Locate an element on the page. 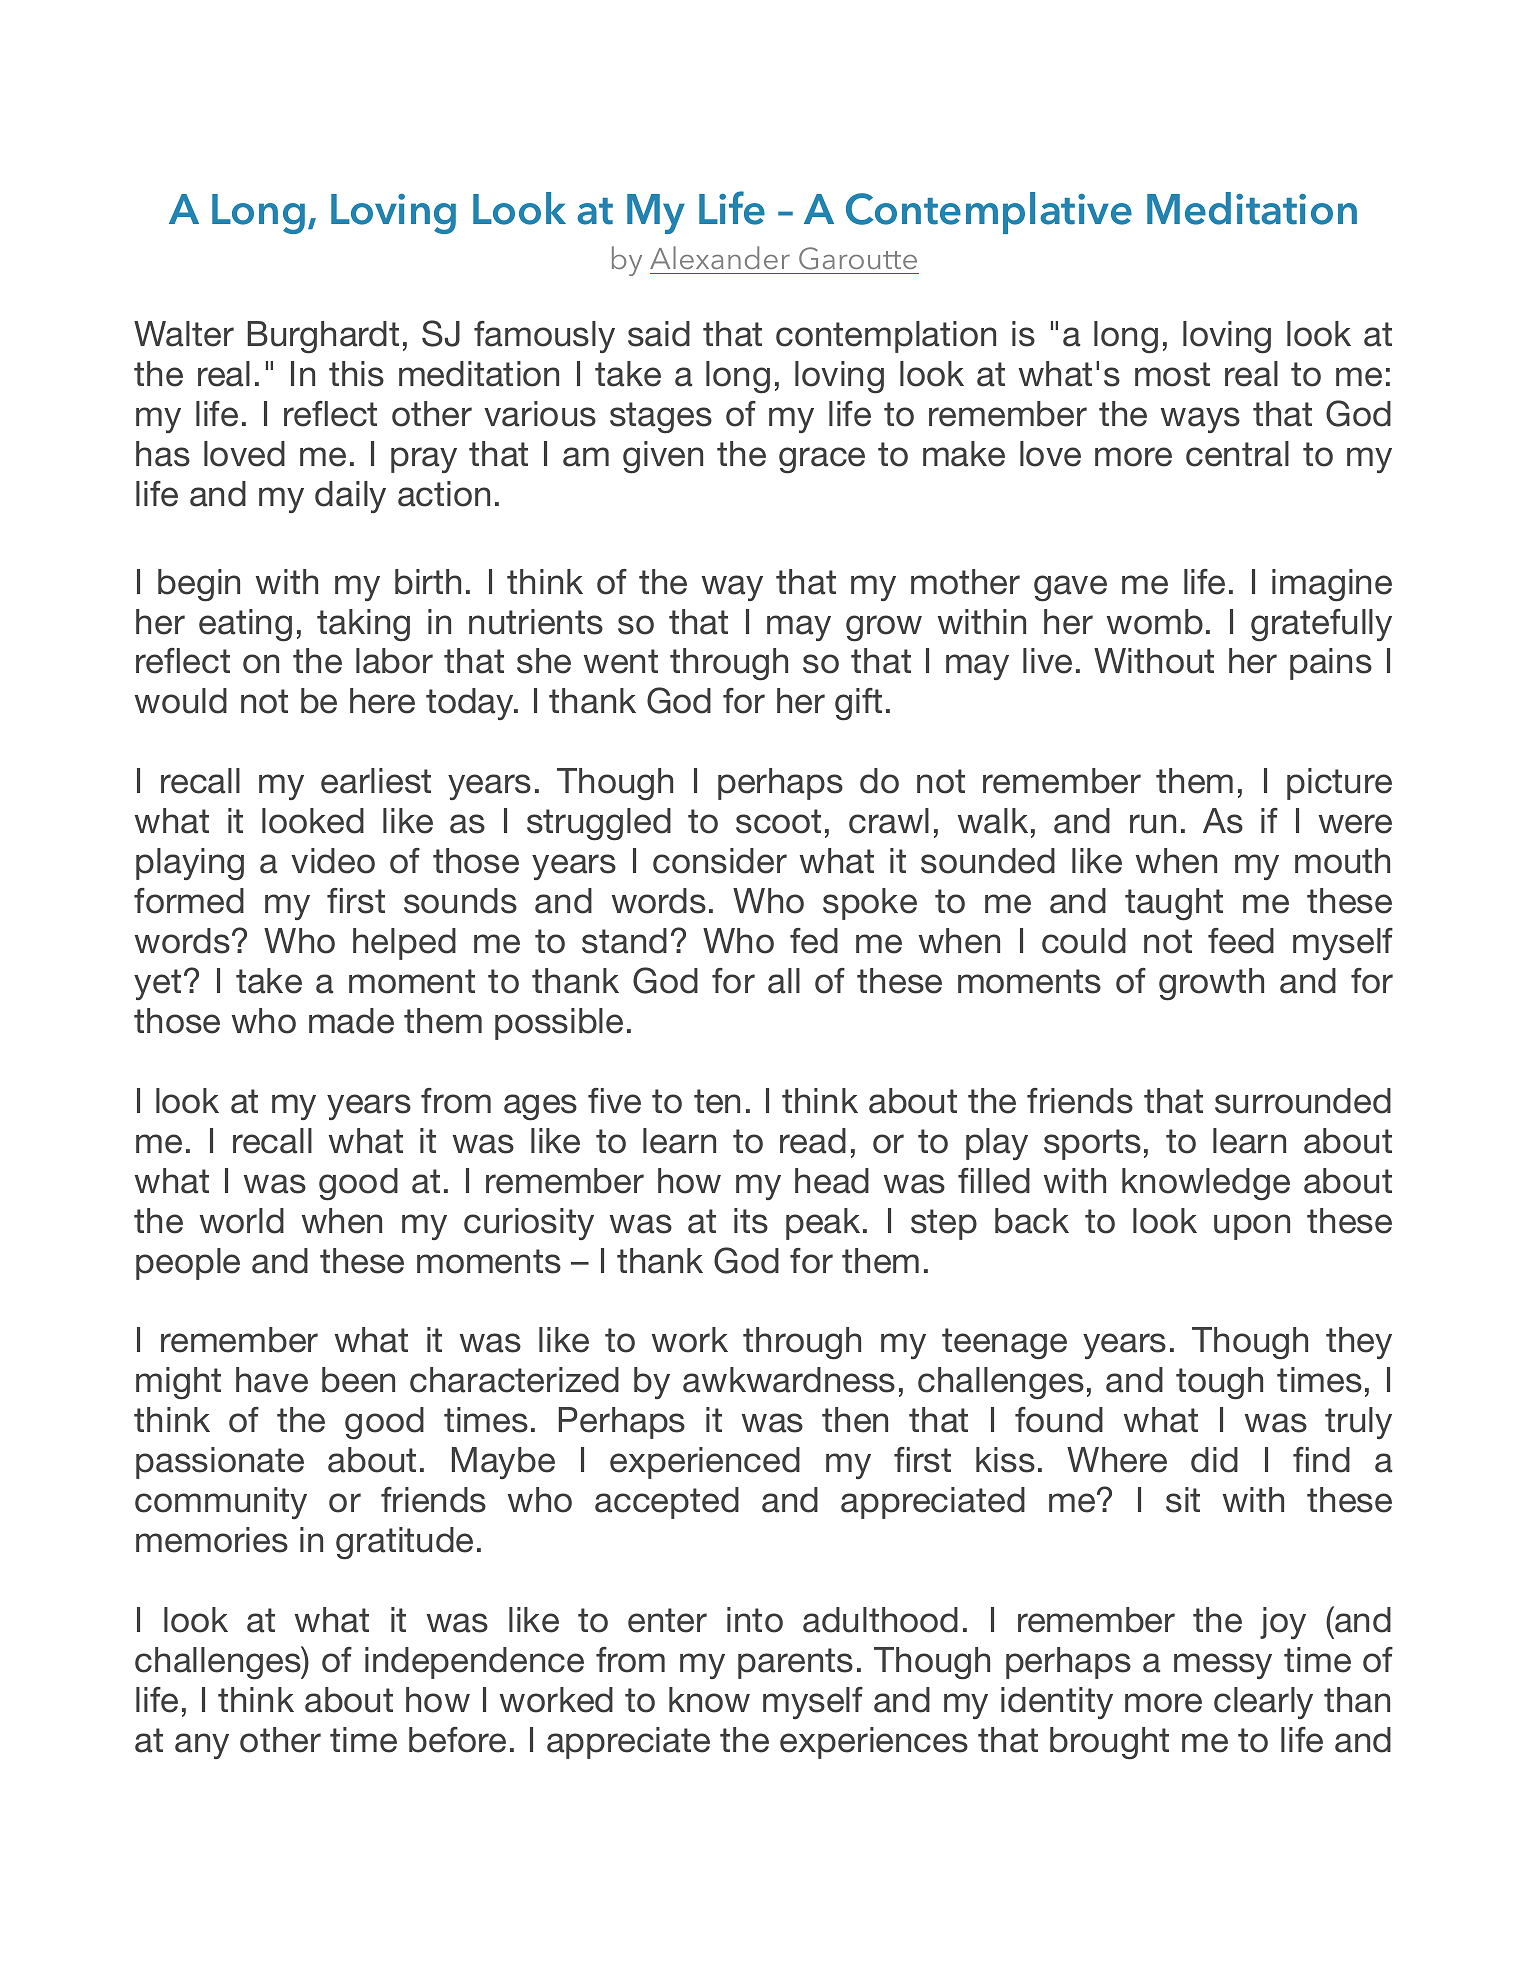 Image resolution: width=1528 pixels, height=1977 pixels. any is located at coordinates (202, 1746).
